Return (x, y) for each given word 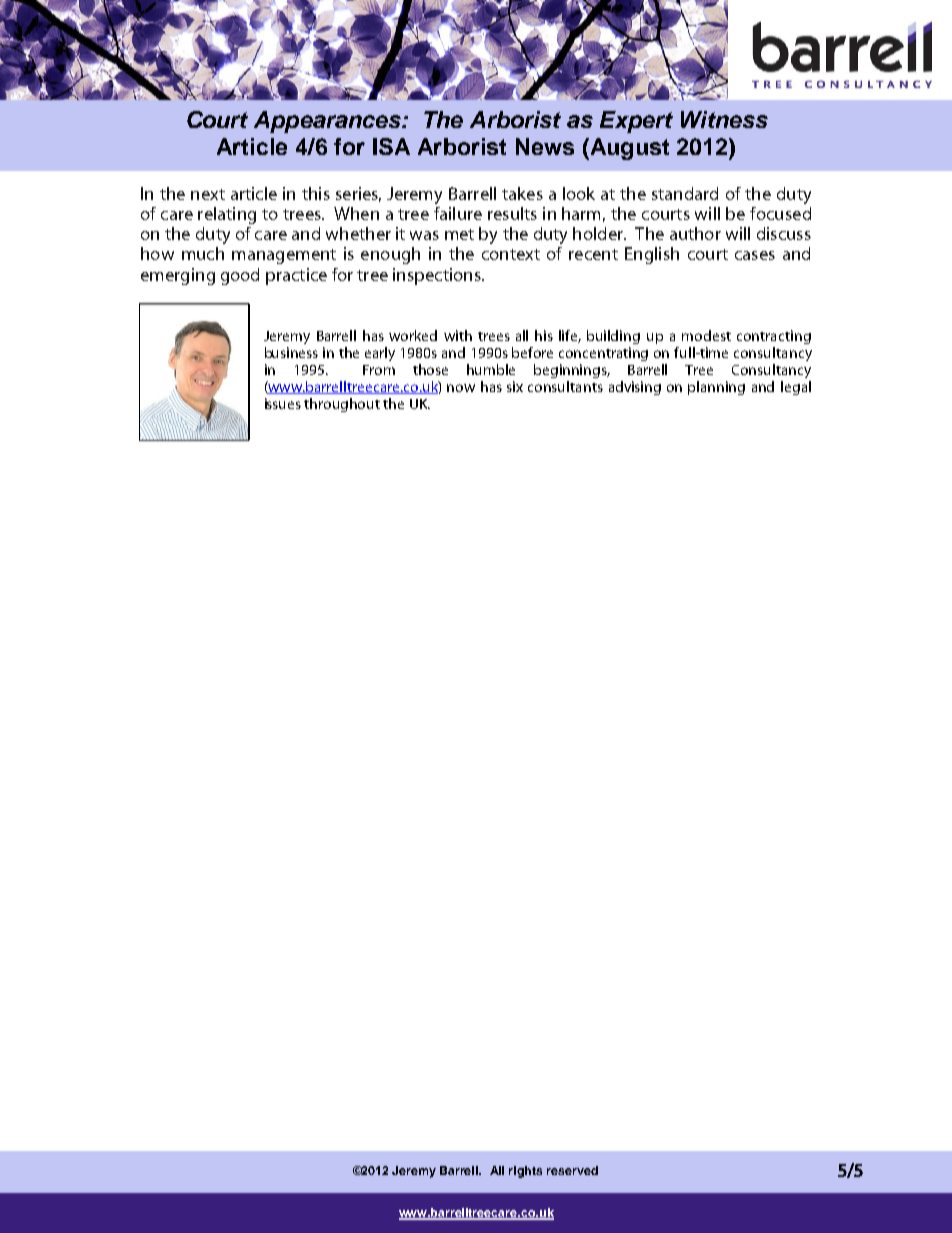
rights (525, 1172)
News (545, 146)
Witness (724, 119)
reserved (572, 1170)
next (208, 194)
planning (716, 388)
